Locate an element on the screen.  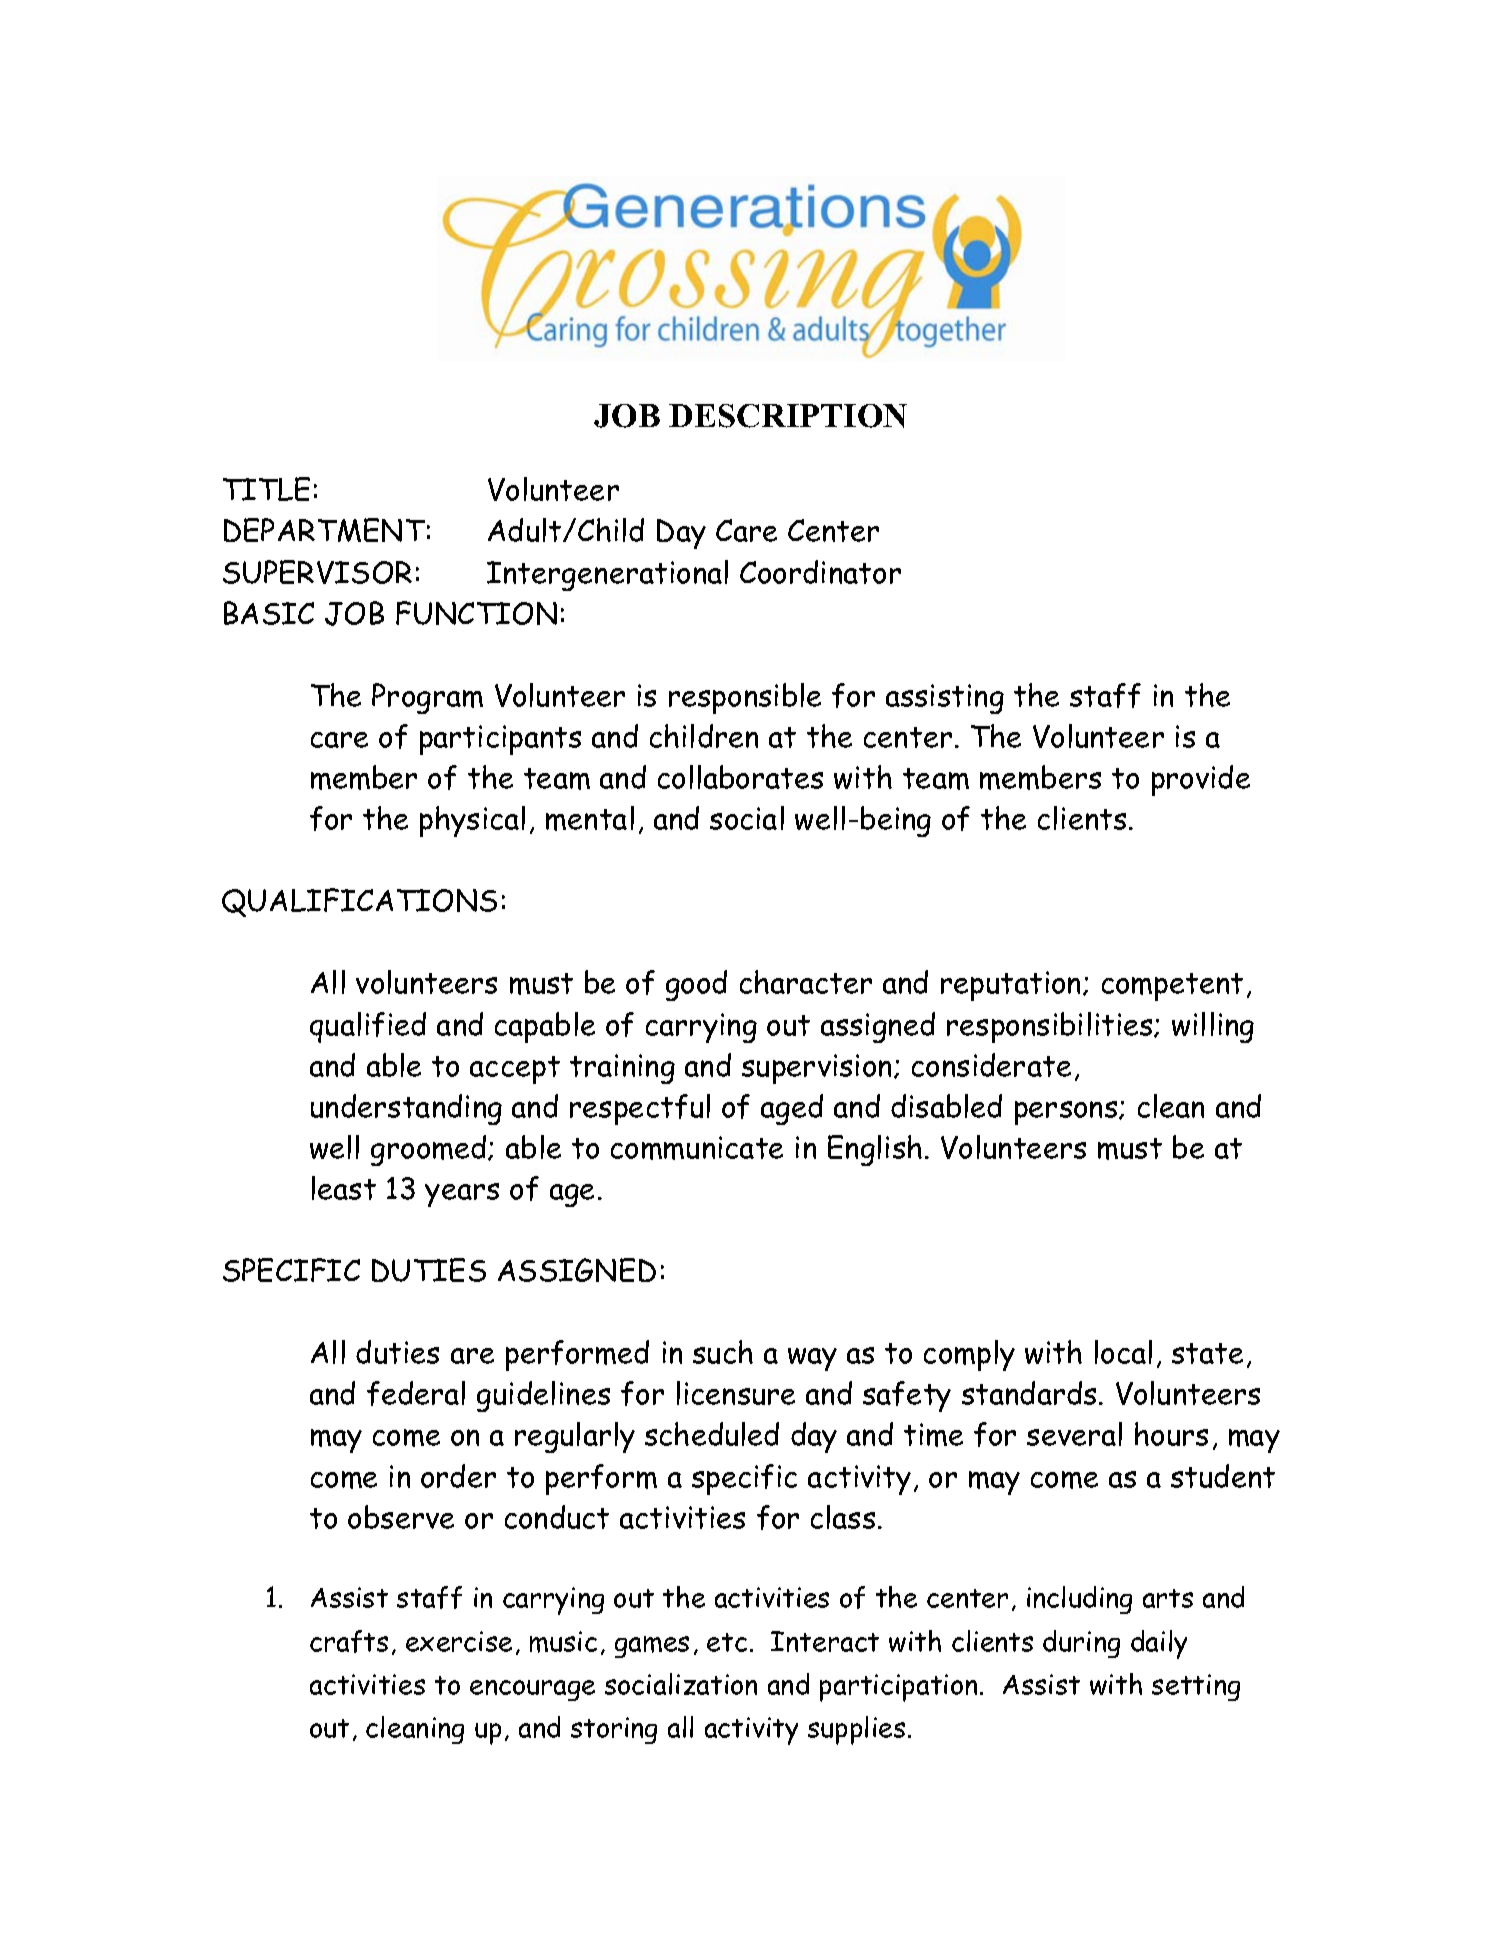
crafts is located at coordinates (349, 1641).
